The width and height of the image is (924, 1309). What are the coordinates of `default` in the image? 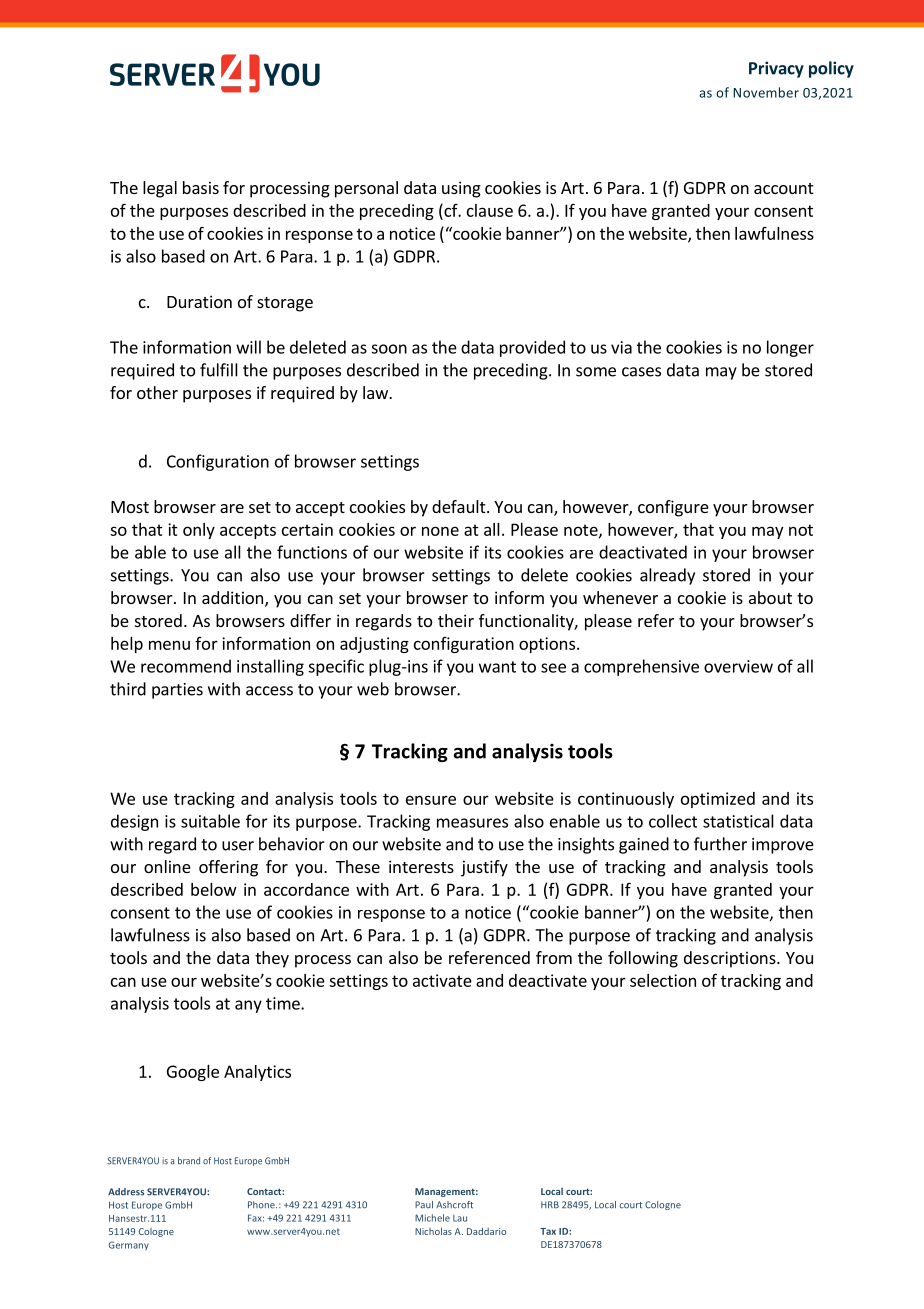 It's located at (460, 506).
